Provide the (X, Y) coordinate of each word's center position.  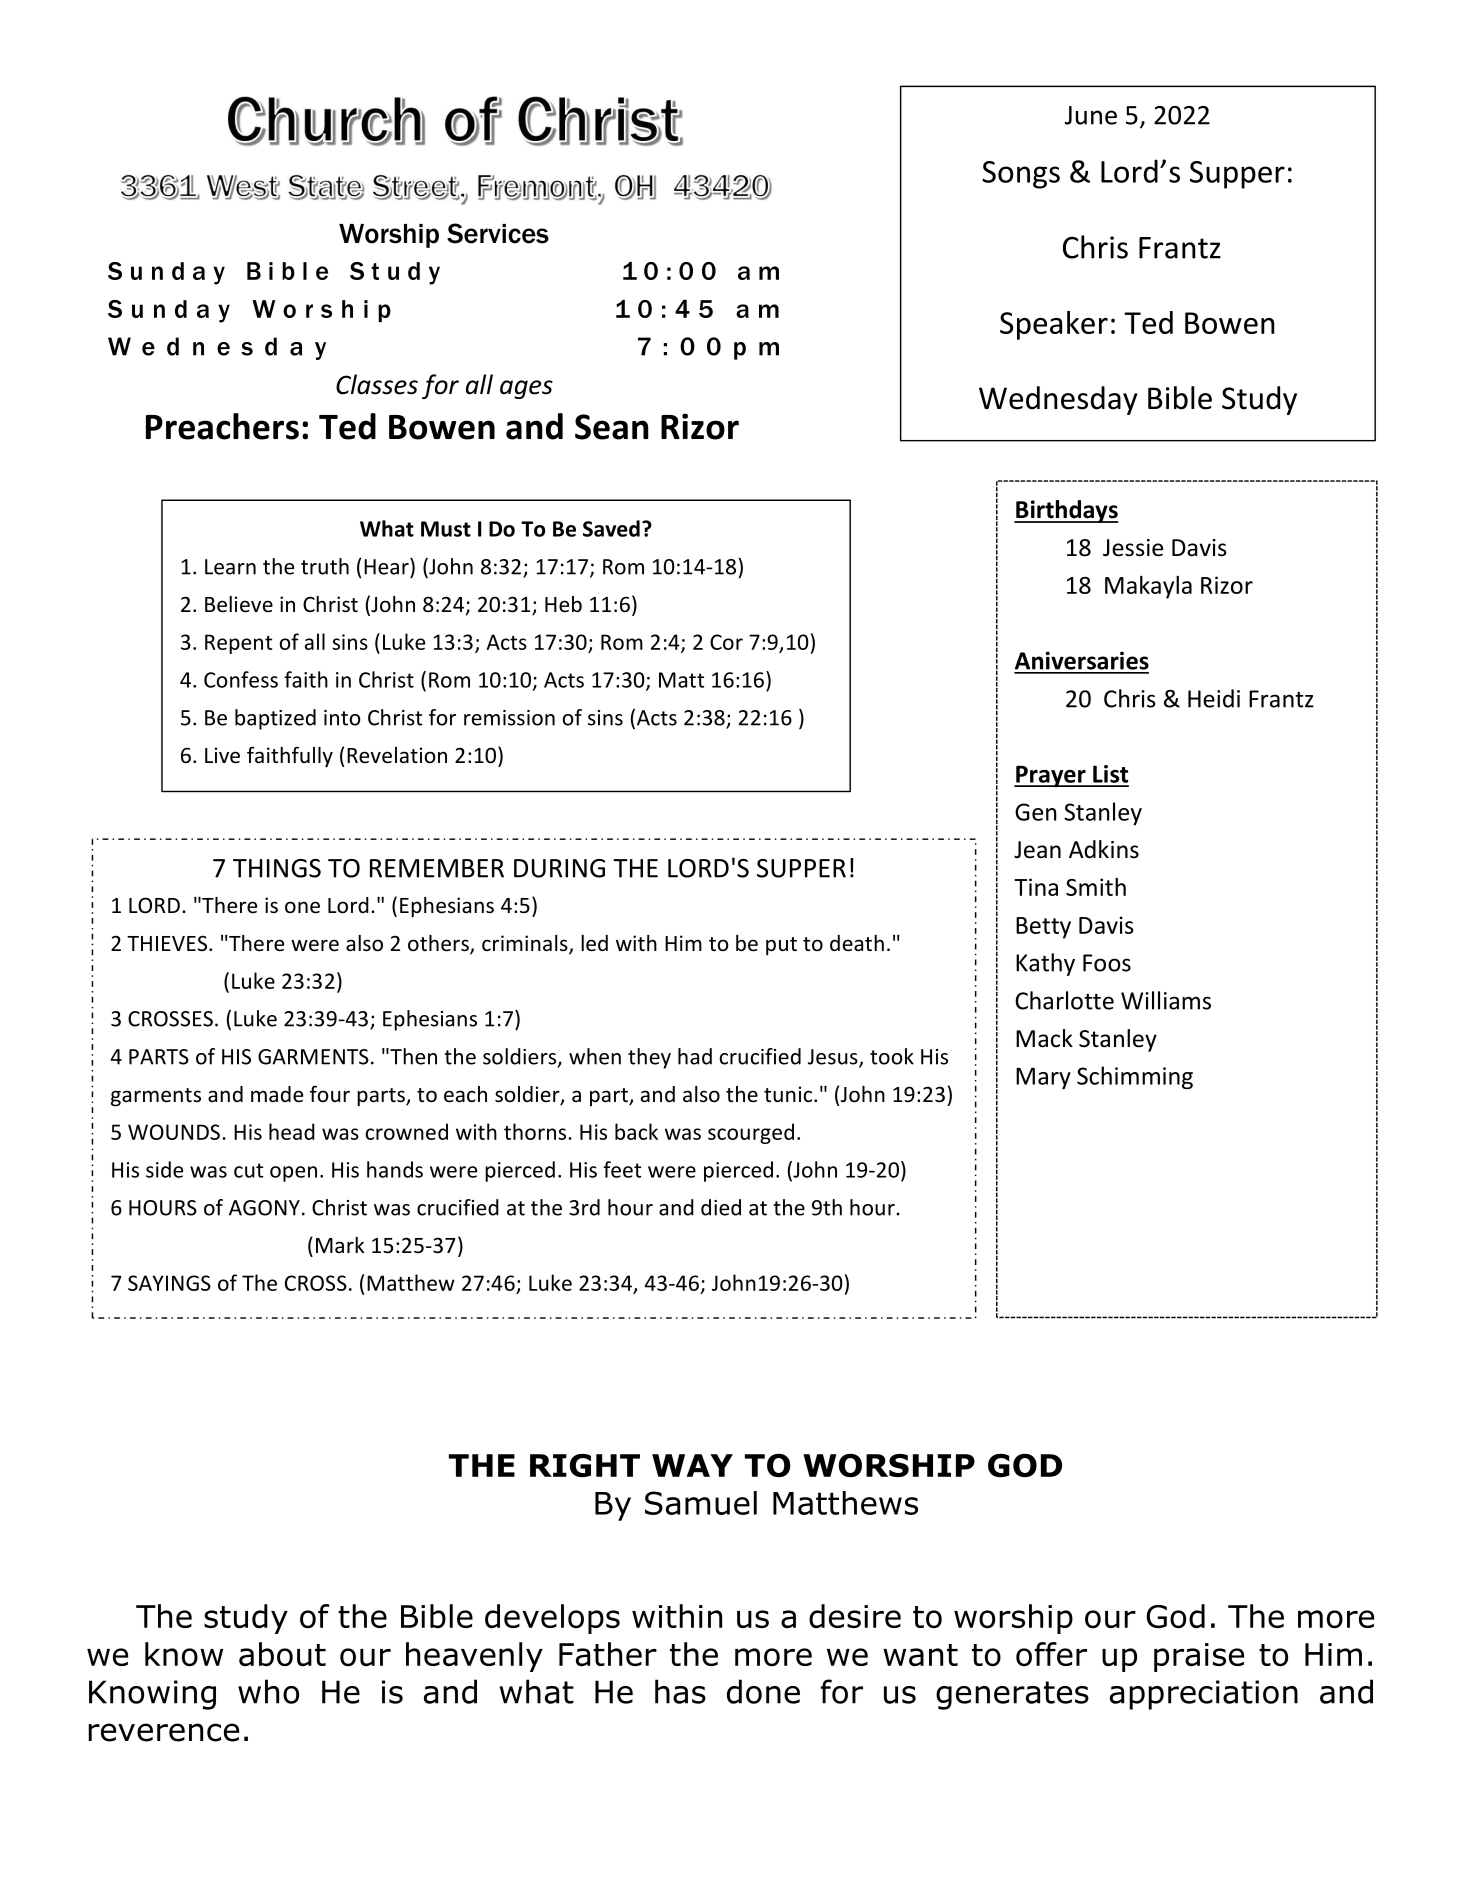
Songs (1021, 175)
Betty (1043, 928)
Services (498, 233)
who (268, 1691)
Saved (611, 528)
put (781, 946)
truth (325, 566)
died (721, 1207)
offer (1051, 1654)
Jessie (1133, 548)
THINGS (277, 868)
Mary (1043, 1078)
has (680, 1691)
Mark (340, 1245)
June (1091, 115)
